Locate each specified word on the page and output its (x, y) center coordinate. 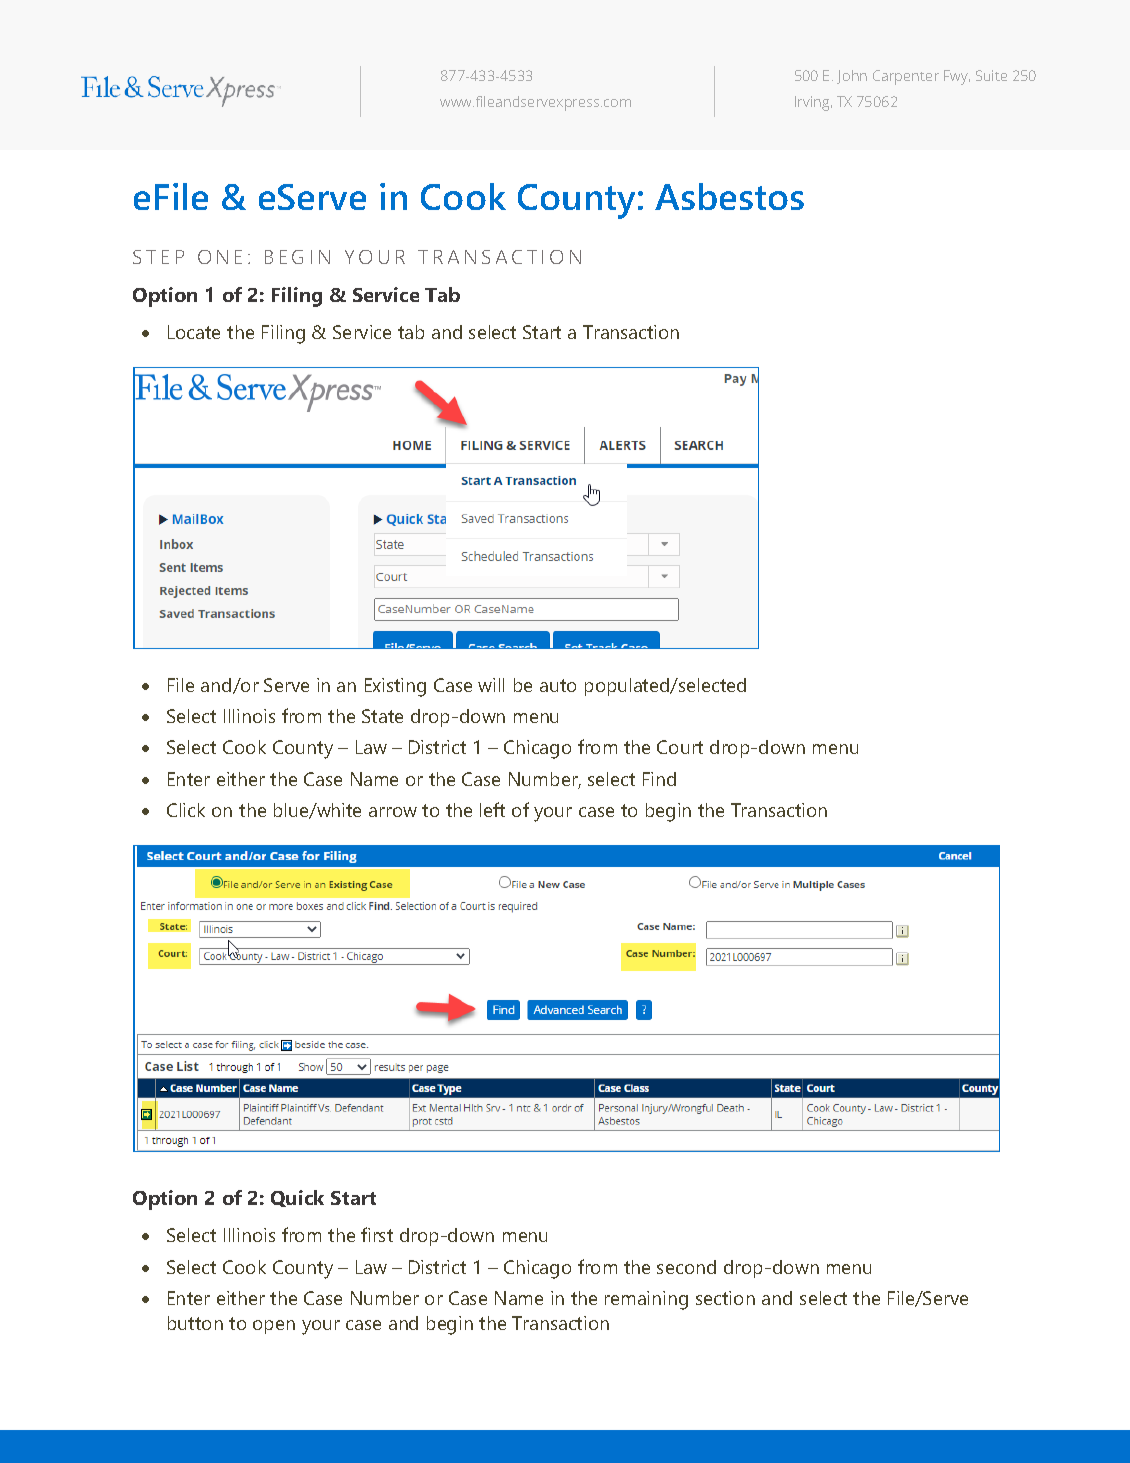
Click (186, 810)
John (852, 77)
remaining (646, 1300)
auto (558, 685)
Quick (297, 1198)
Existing (395, 687)
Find (659, 779)
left (492, 809)
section (725, 1298)
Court (680, 747)
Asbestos (729, 196)
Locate (194, 332)
